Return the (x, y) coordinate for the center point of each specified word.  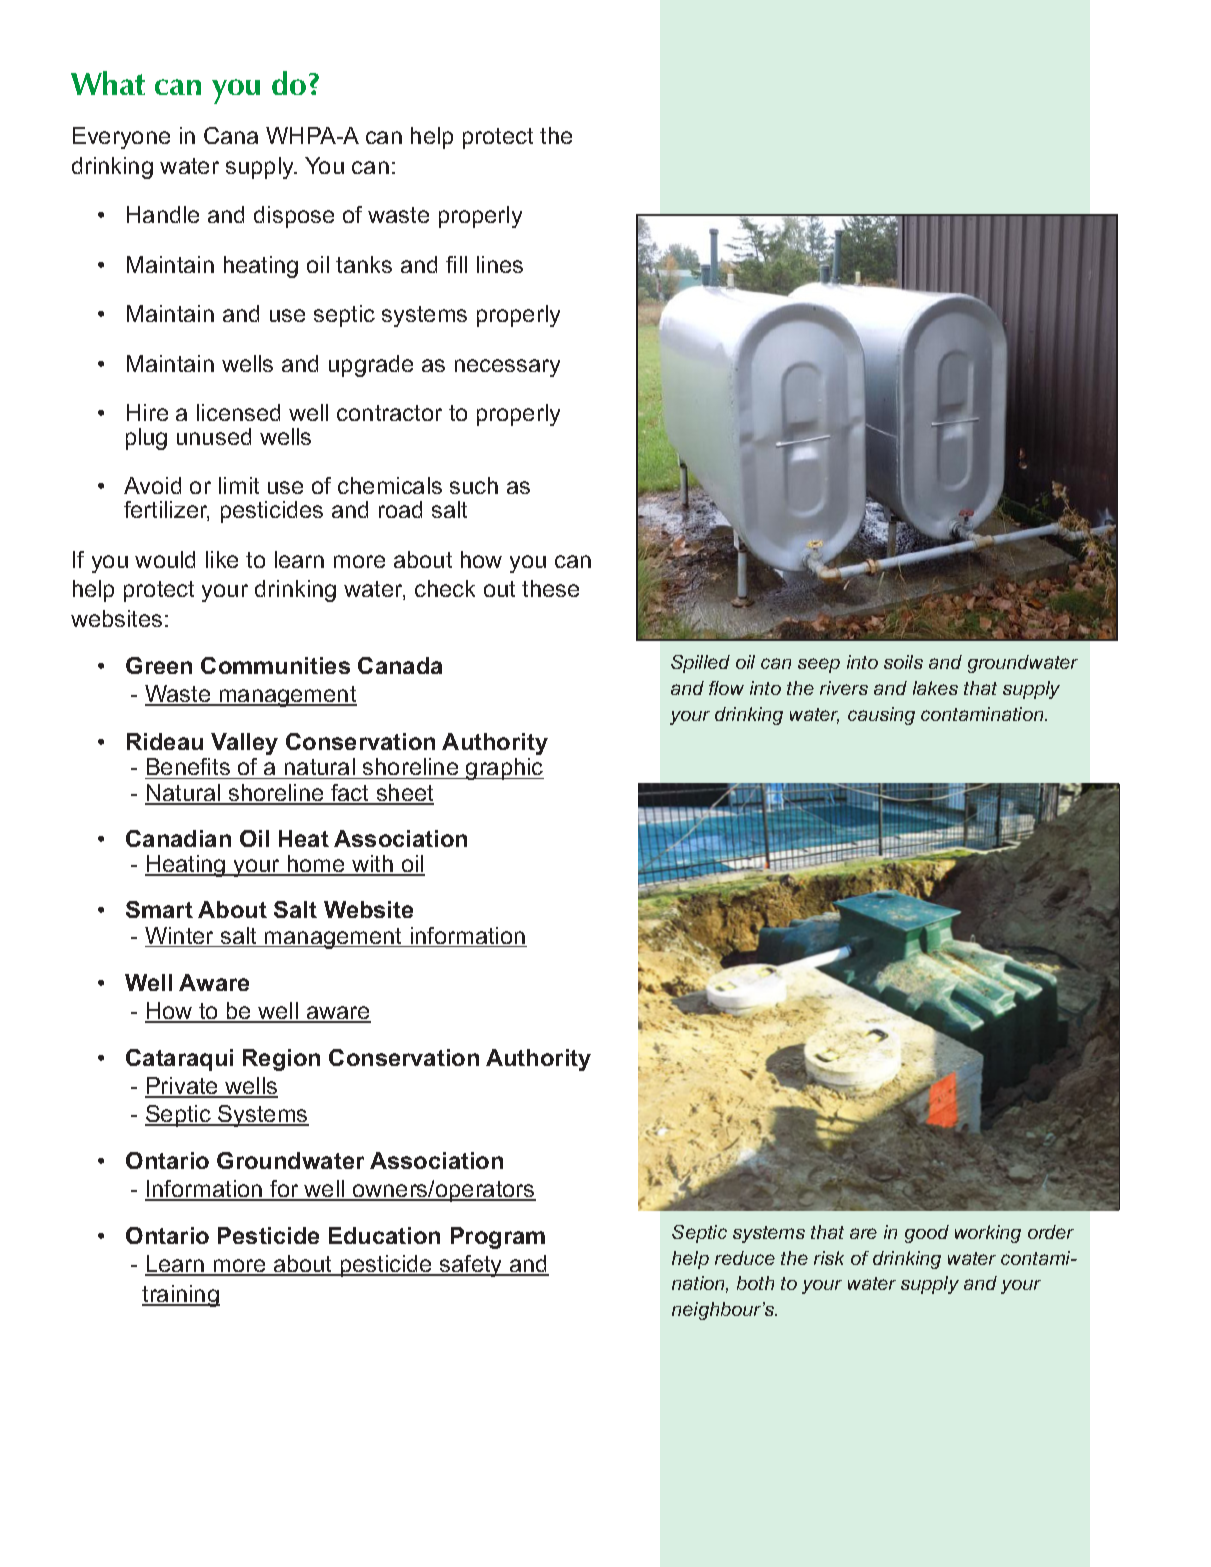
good (927, 1234)
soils (903, 662)
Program (498, 1238)
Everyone (121, 138)
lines (500, 264)
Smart (159, 909)
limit (239, 485)
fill (456, 264)
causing (881, 716)
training (181, 1296)
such (474, 485)
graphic (504, 769)
